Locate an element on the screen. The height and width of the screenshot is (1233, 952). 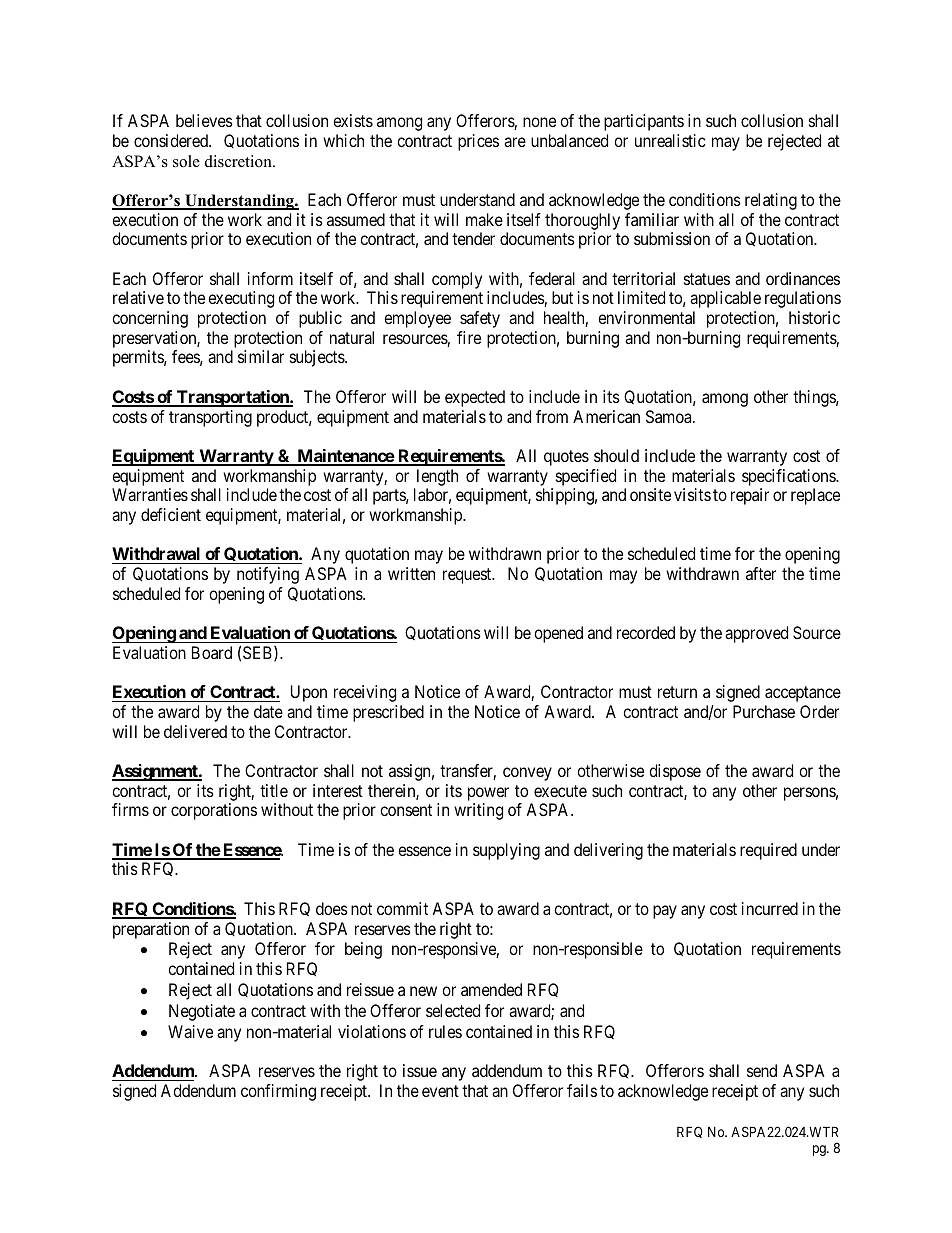
length is located at coordinates (437, 477).
